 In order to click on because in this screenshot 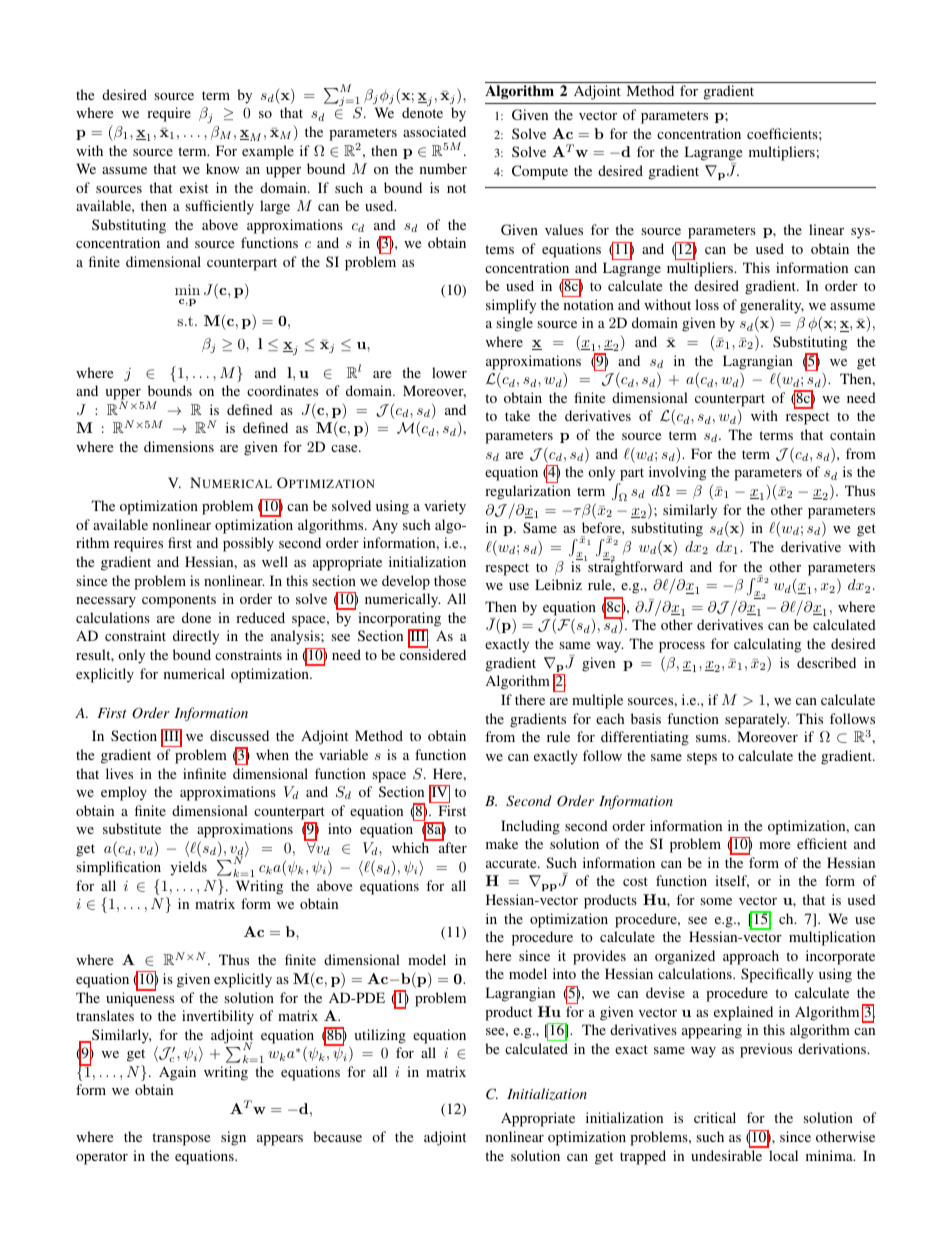, I will do `click(337, 1136)`.
